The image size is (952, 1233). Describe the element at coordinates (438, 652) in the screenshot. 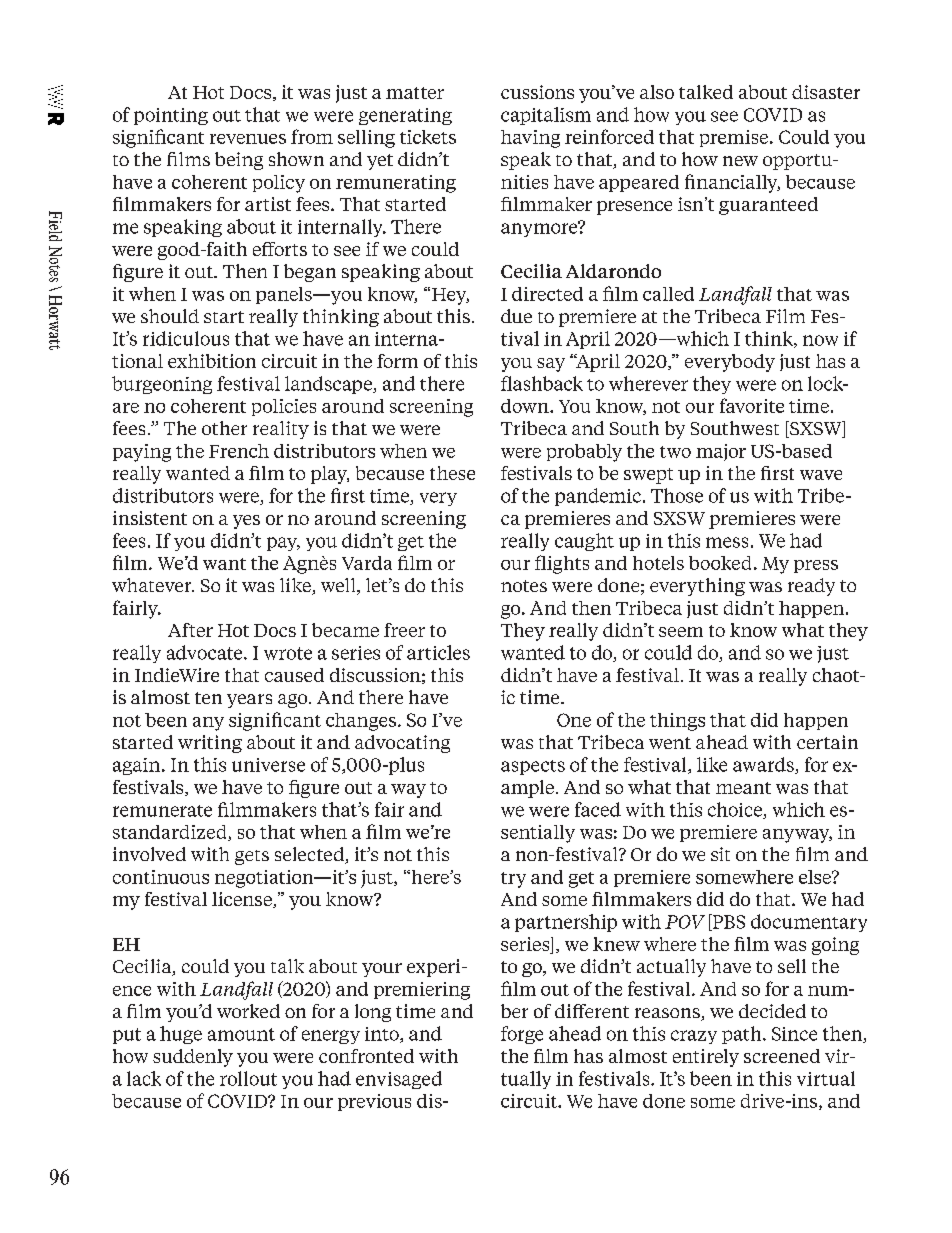

I see `articles` at that location.
